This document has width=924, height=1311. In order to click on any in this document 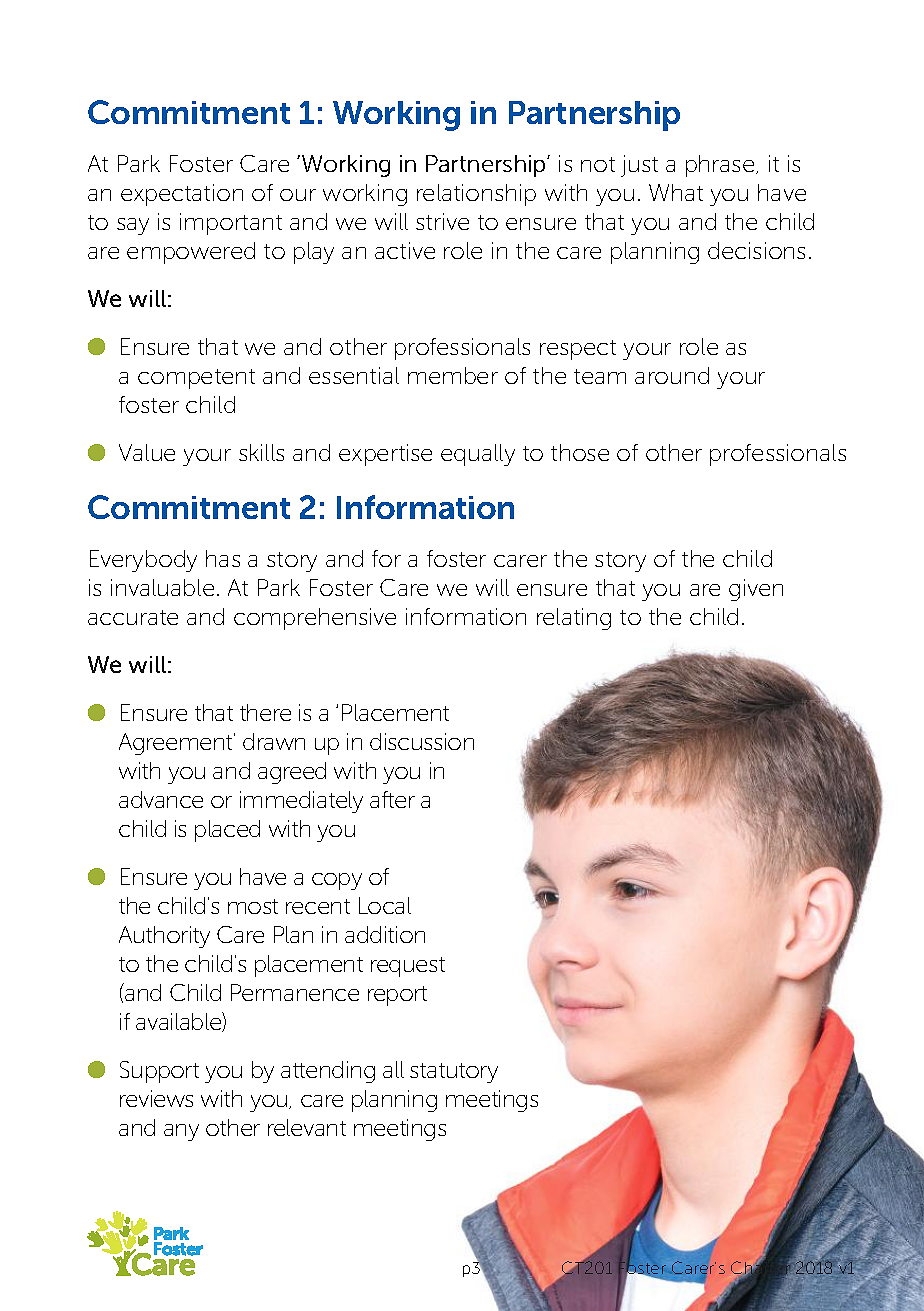, I will do `click(181, 1132)`.
